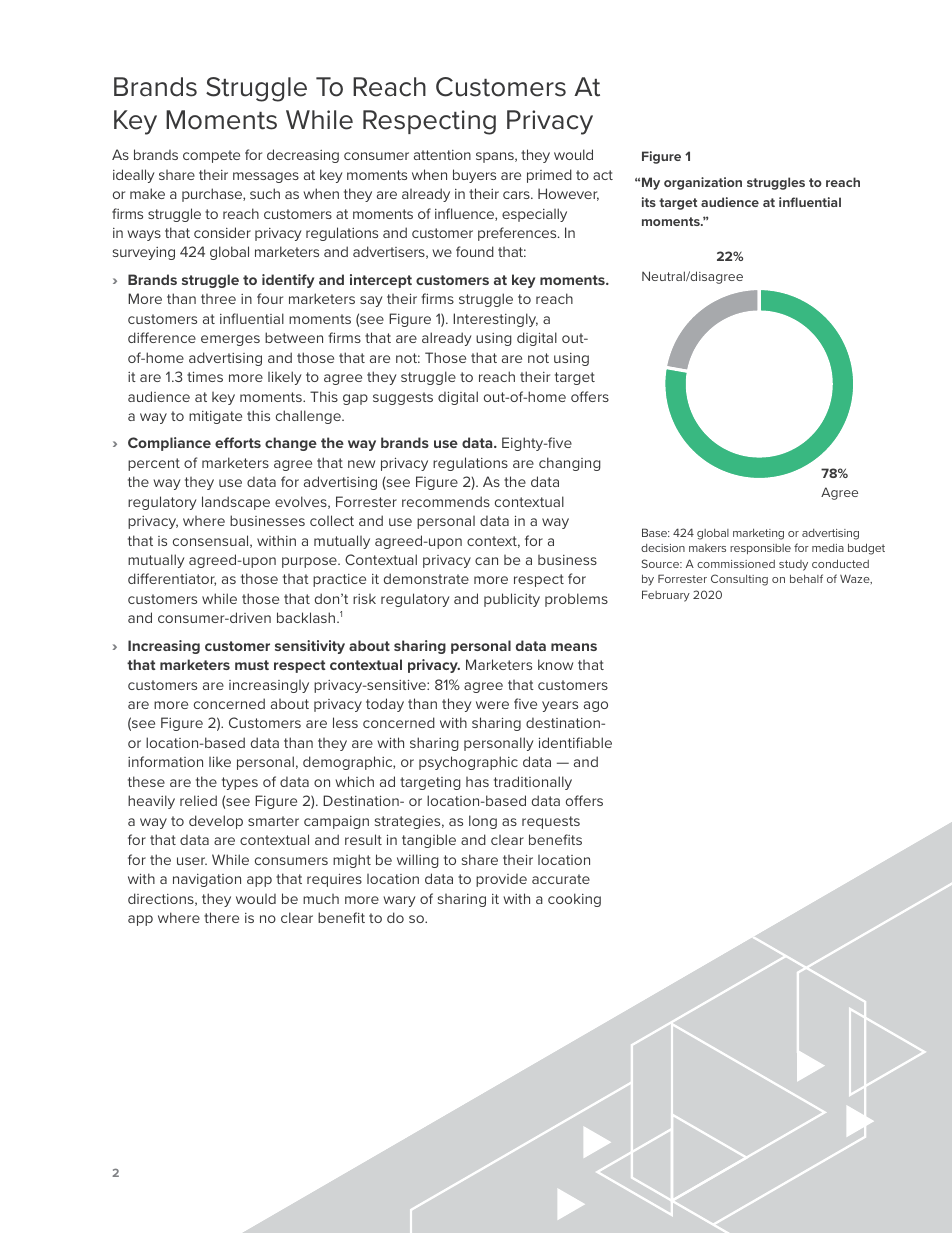  I want to click on emerges, so click(230, 340).
